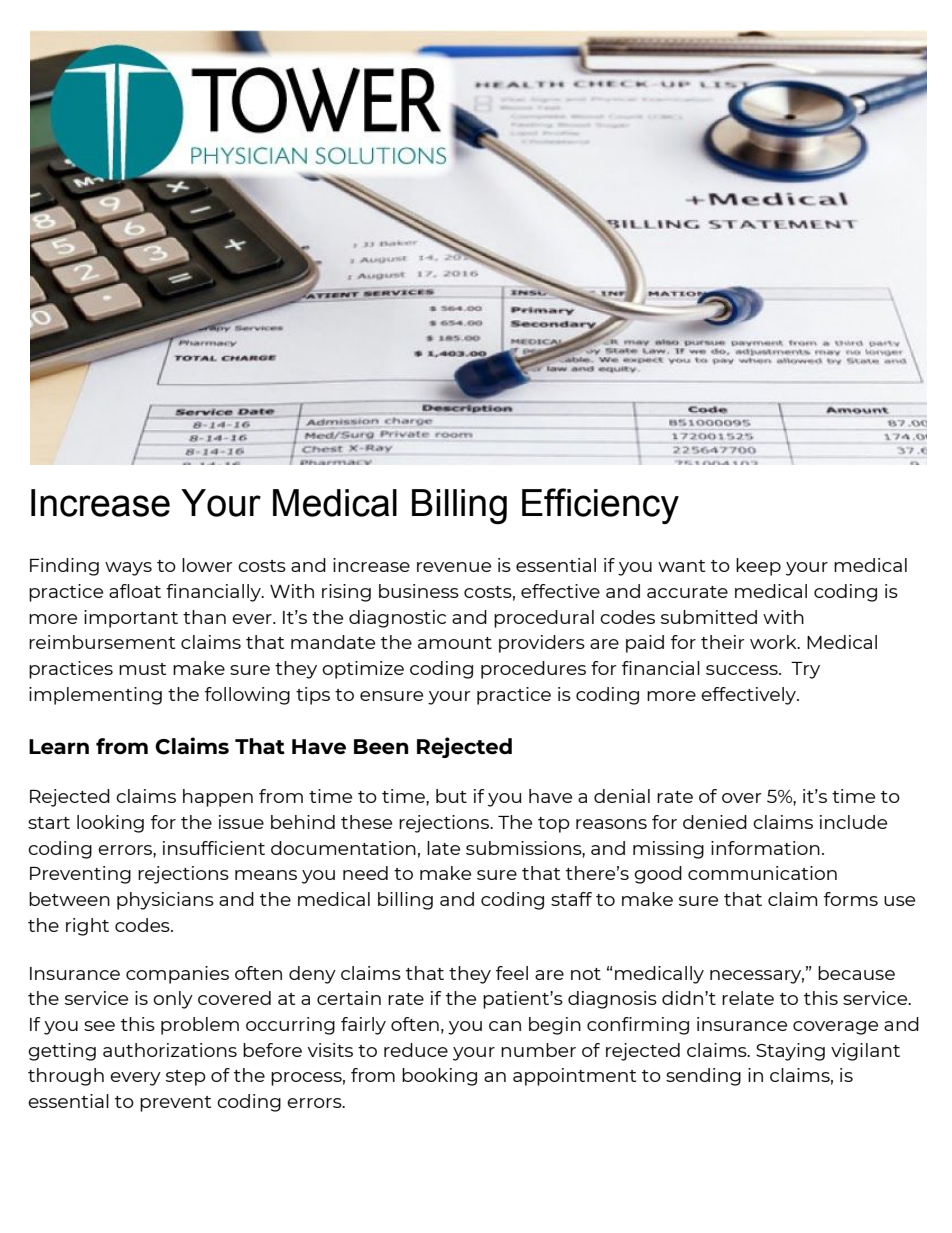 This screenshot has width=952, height=1233. I want to click on authorizations, so click(170, 1050).
